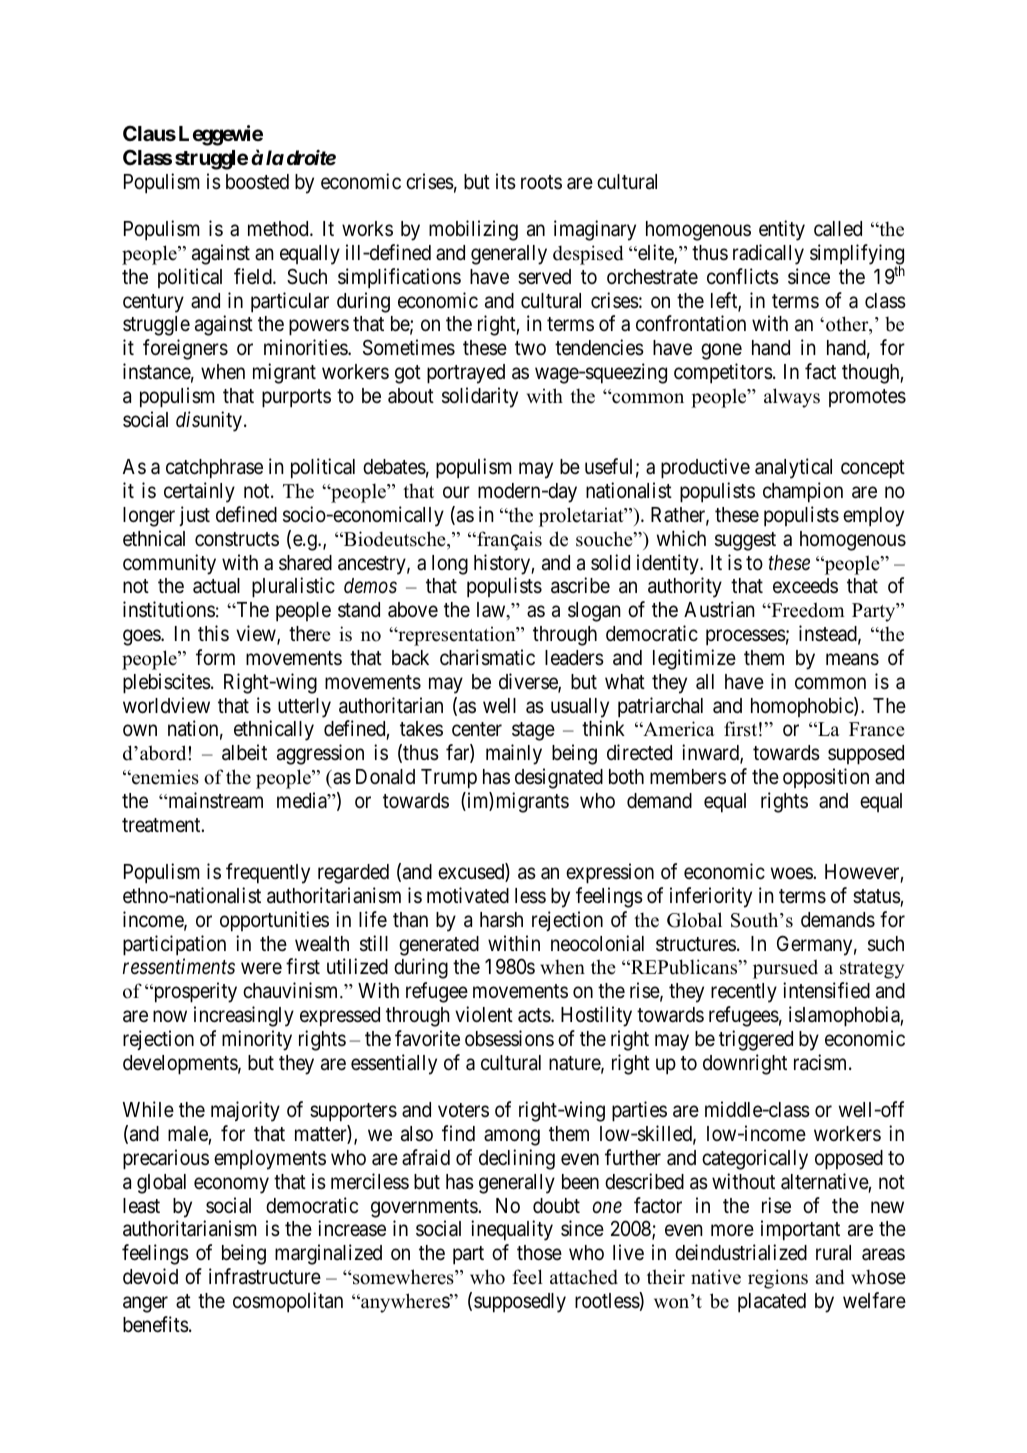 Image resolution: width=1027 pixels, height=1453 pixels. Describe the element at coordinates (838, 229) in the image. I see `called` at that location.
